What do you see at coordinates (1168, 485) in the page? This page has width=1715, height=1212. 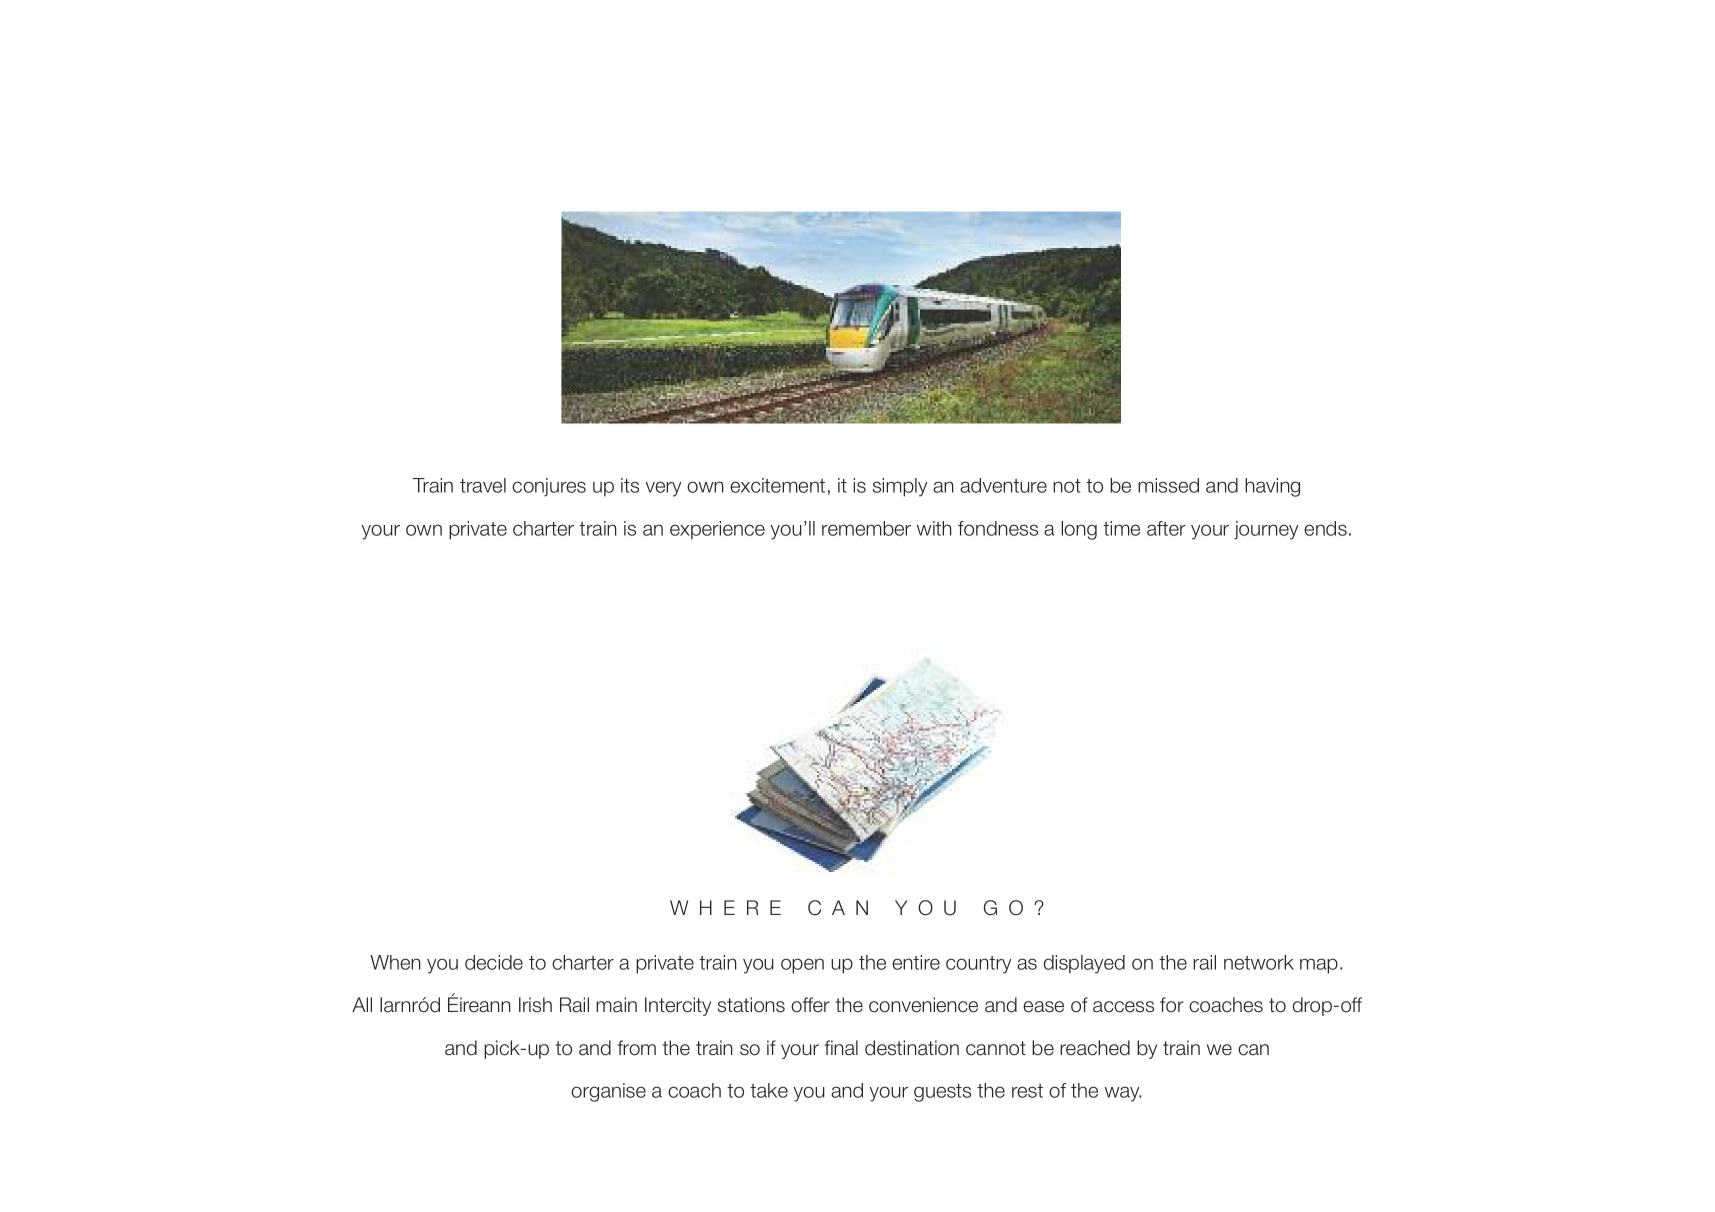 I see `missed` at bounding box center [1168, 485].
